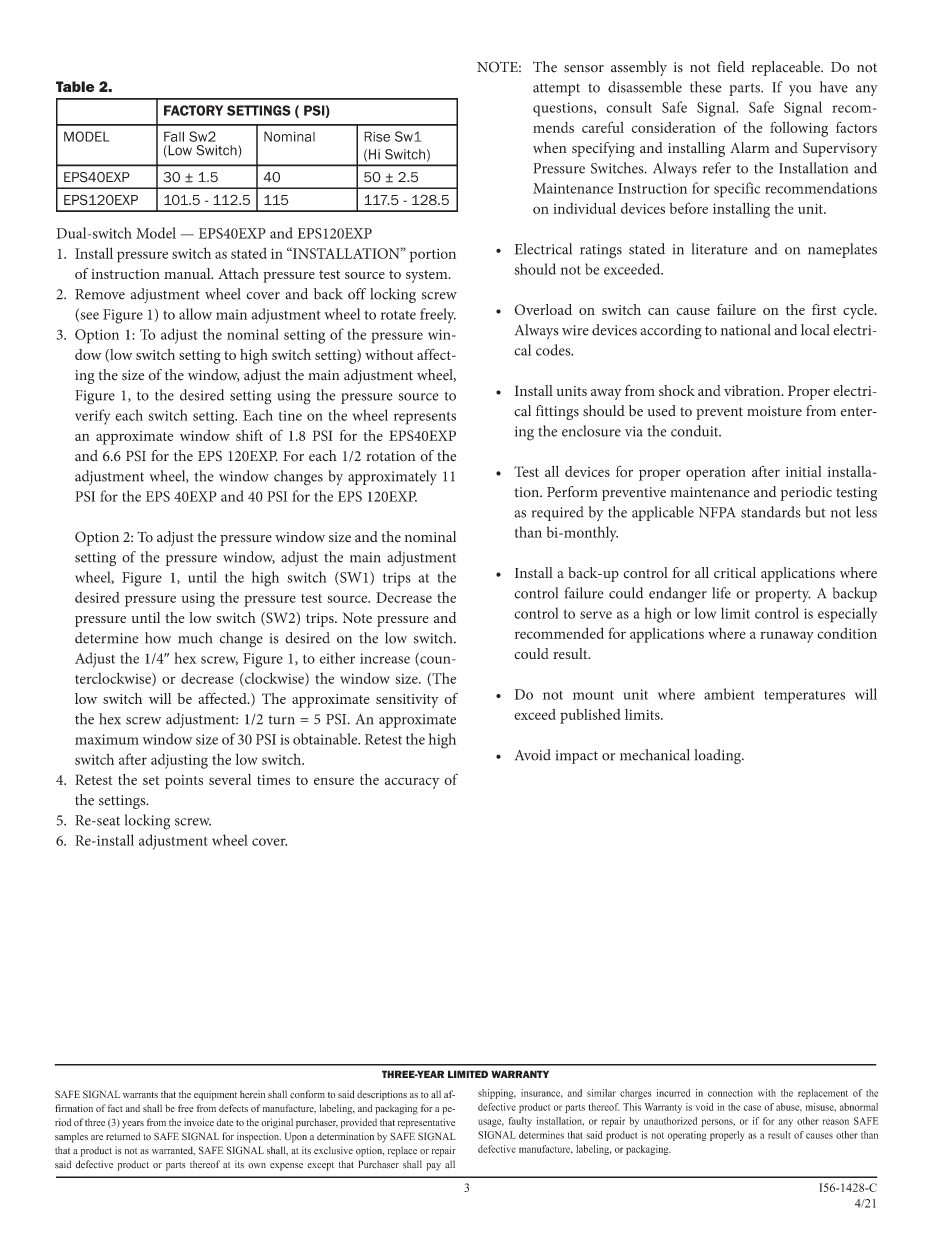  What do you see at coordinates (425, 418) in the image?
I see `represents` at bounding box center [425, 418].
